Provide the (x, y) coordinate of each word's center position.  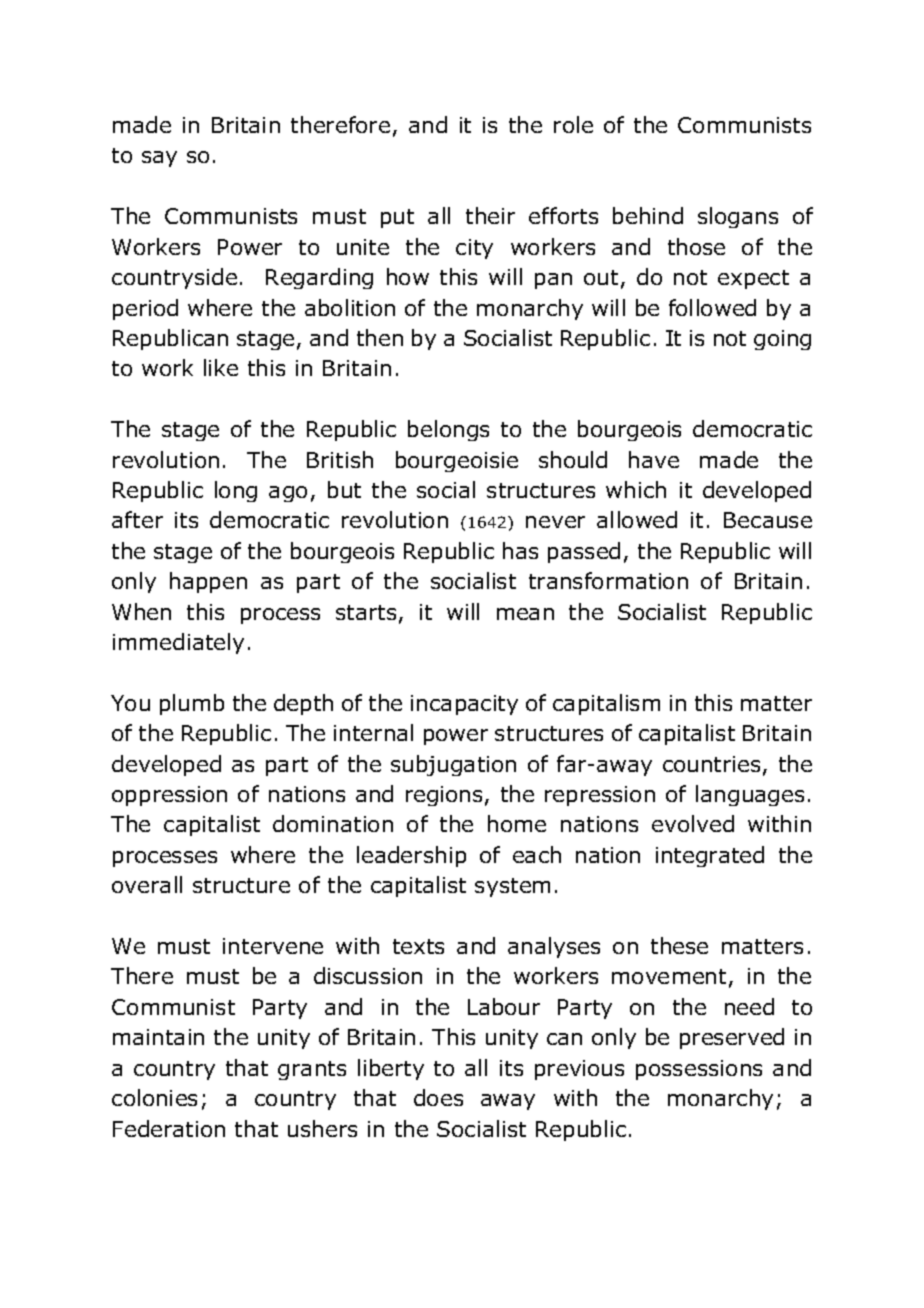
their (490, 215)
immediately (178, 643)
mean (525, 614)
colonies (154, 1097)
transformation (608, 580)
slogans (738, 217)
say (159, 159)
